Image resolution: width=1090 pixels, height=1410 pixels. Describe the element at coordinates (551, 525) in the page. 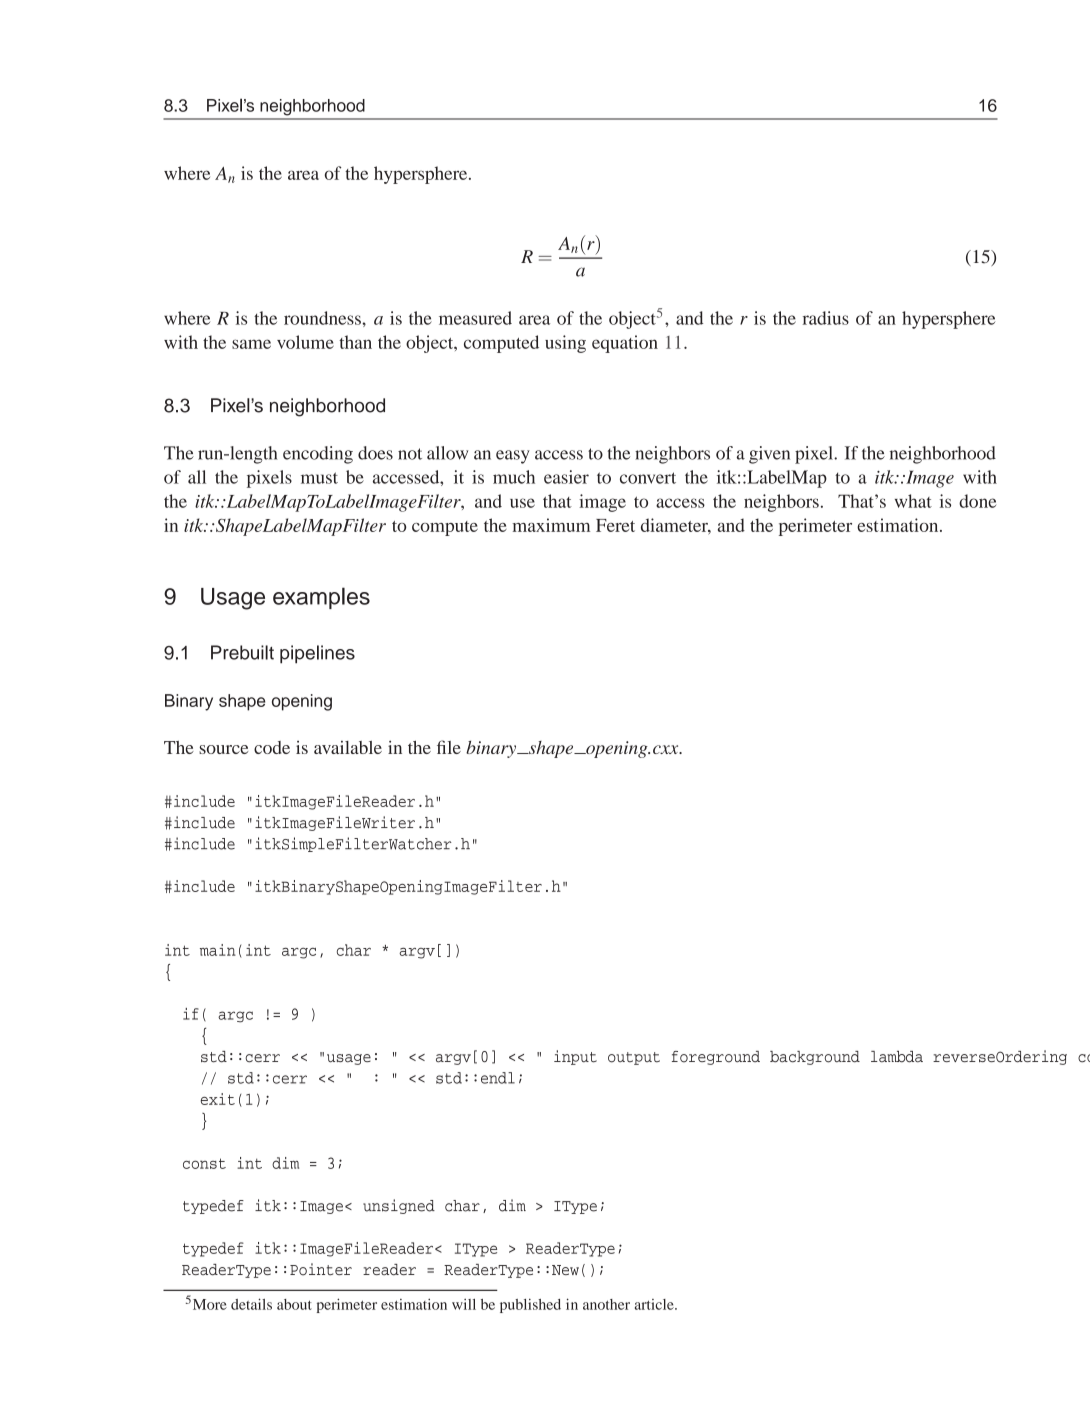

I see `maximum` at that location.
